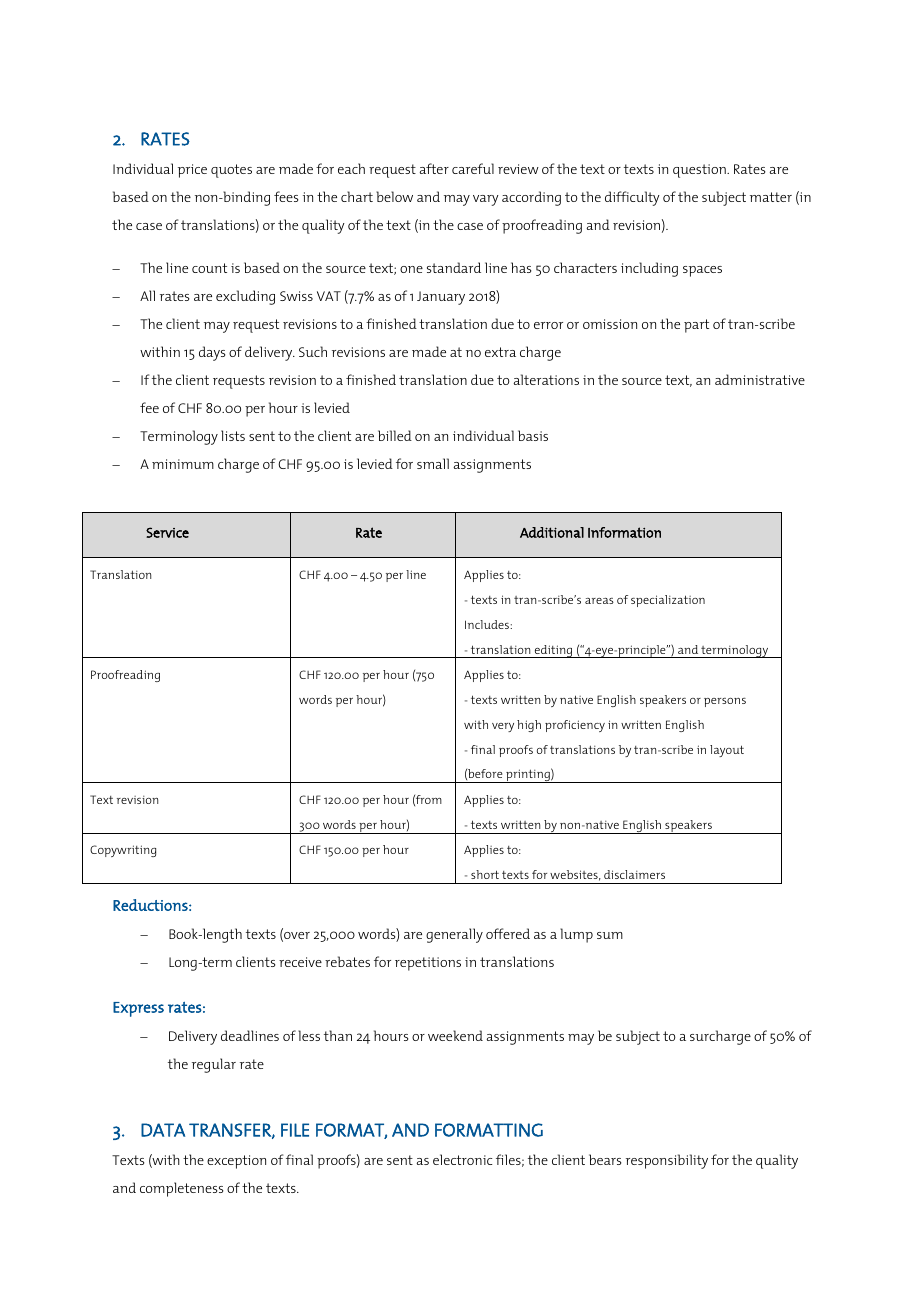 This screenshot has width=924, height=1308. Describe the element at coordinates (236, 1162) in the screenshot. I see `exception` at that location.
